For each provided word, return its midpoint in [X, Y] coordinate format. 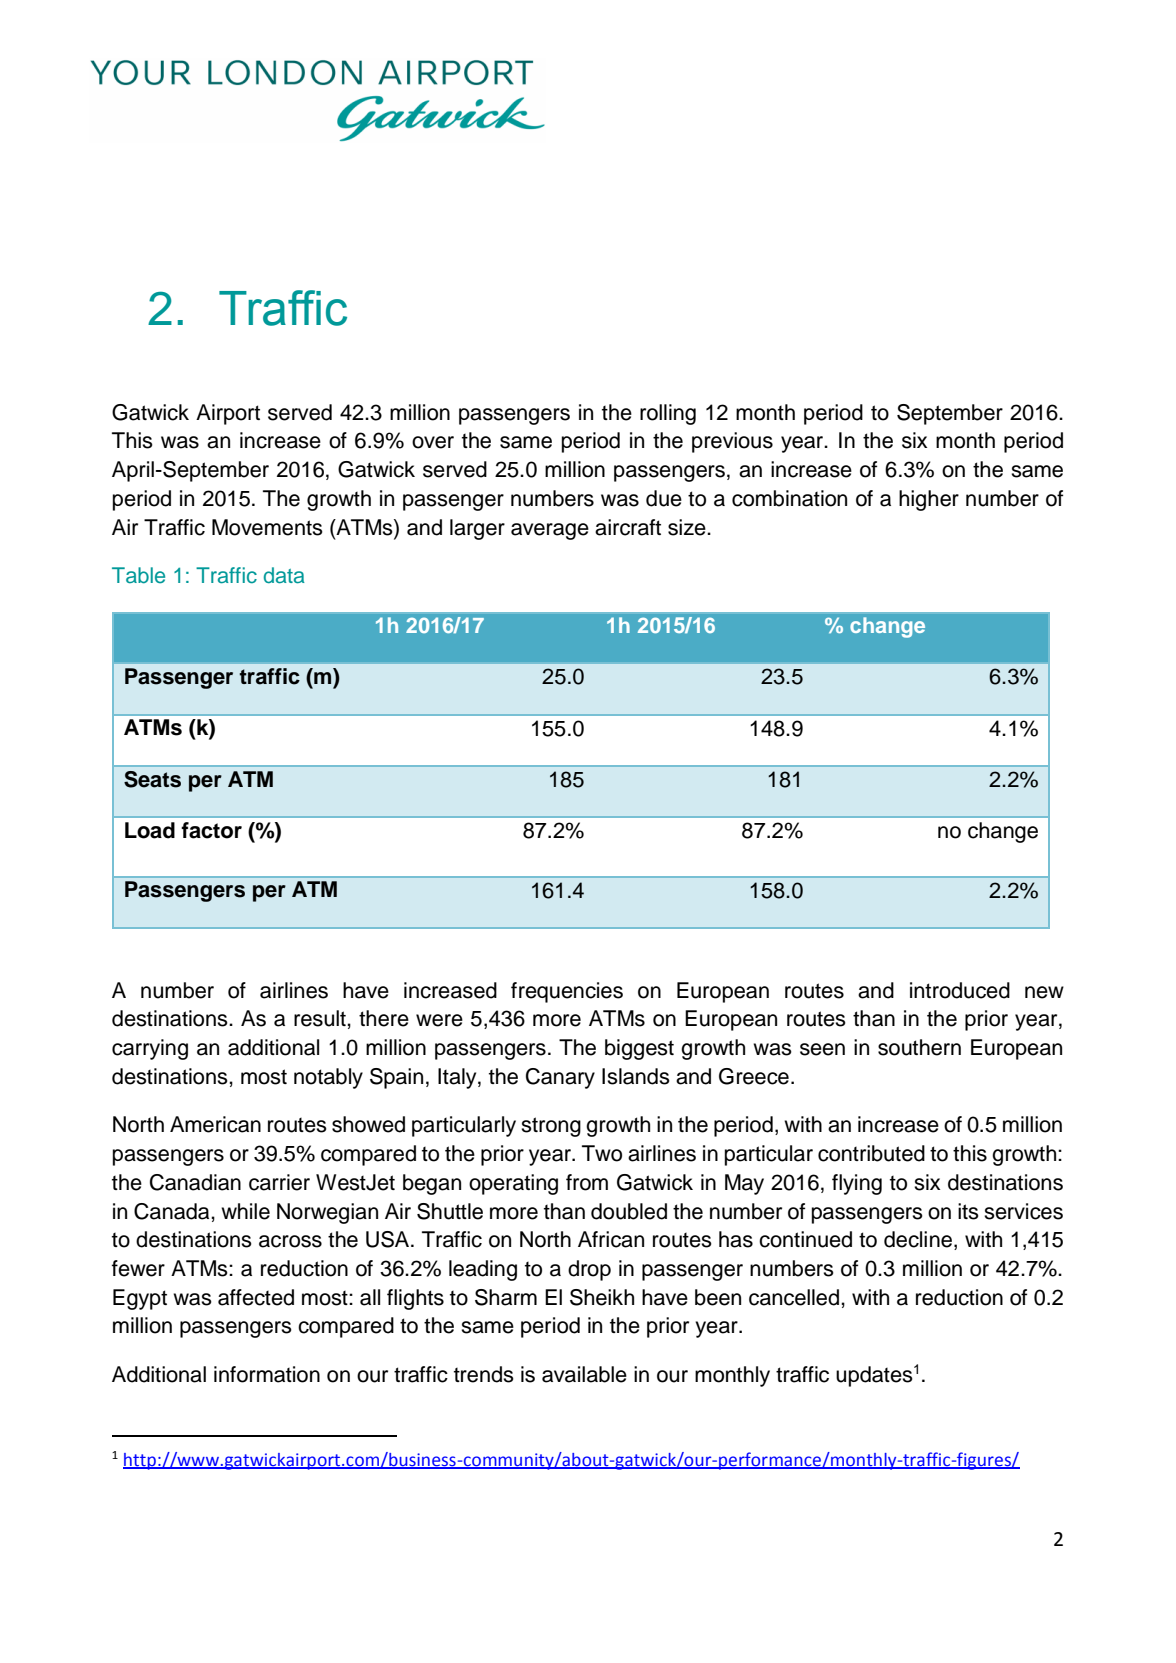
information [267, 1374]
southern [919, 1047]
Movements [267, 527]
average [550, 531]
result [321, 1018]
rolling [668, 414]
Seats [152, 779]
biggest [639, 1049]
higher [929, 500]
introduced [960, 990]
